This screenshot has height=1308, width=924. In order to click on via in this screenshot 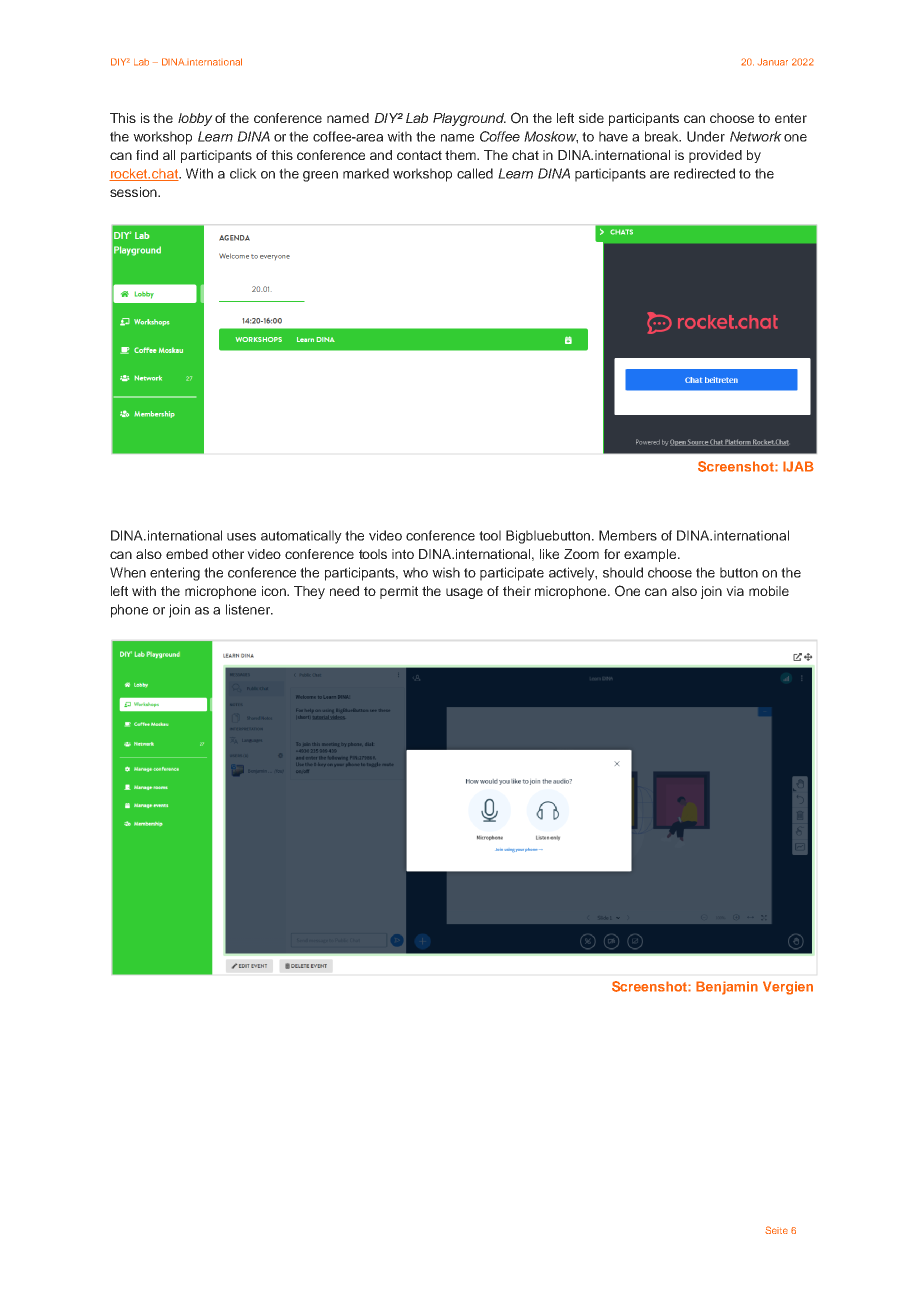, I will do `click(735, 591)`.
